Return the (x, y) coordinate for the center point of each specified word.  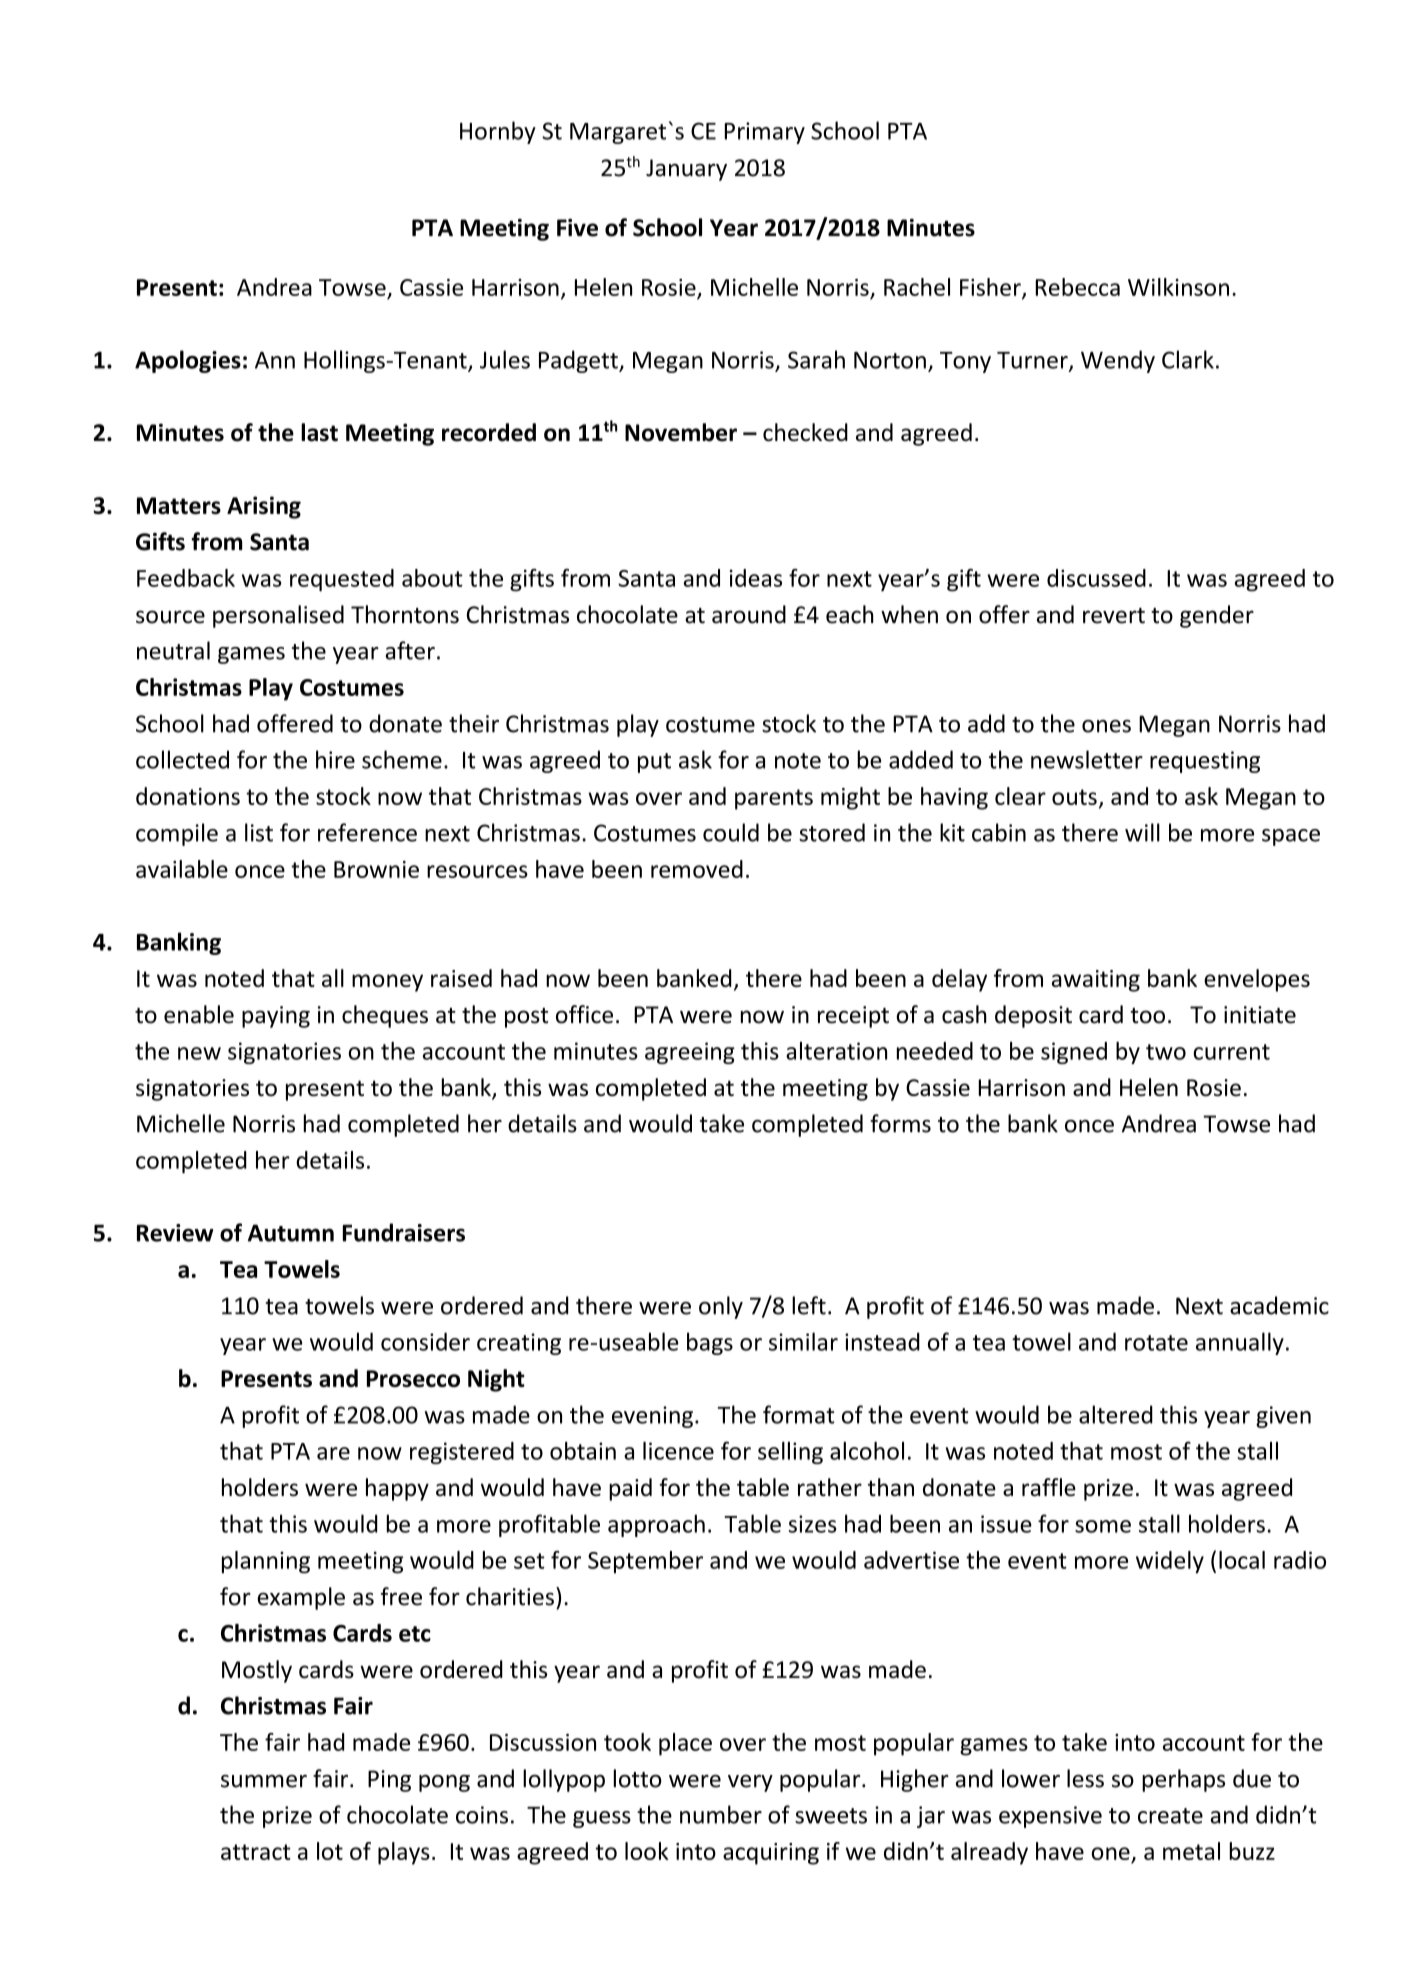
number (721, 1814)
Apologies (188, 361)
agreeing (690, 1053)
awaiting (1096, 981)
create (1170, 1816)
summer (264, 1781)
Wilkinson (1178, 287)
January (686, 170)
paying (276, 1017)
